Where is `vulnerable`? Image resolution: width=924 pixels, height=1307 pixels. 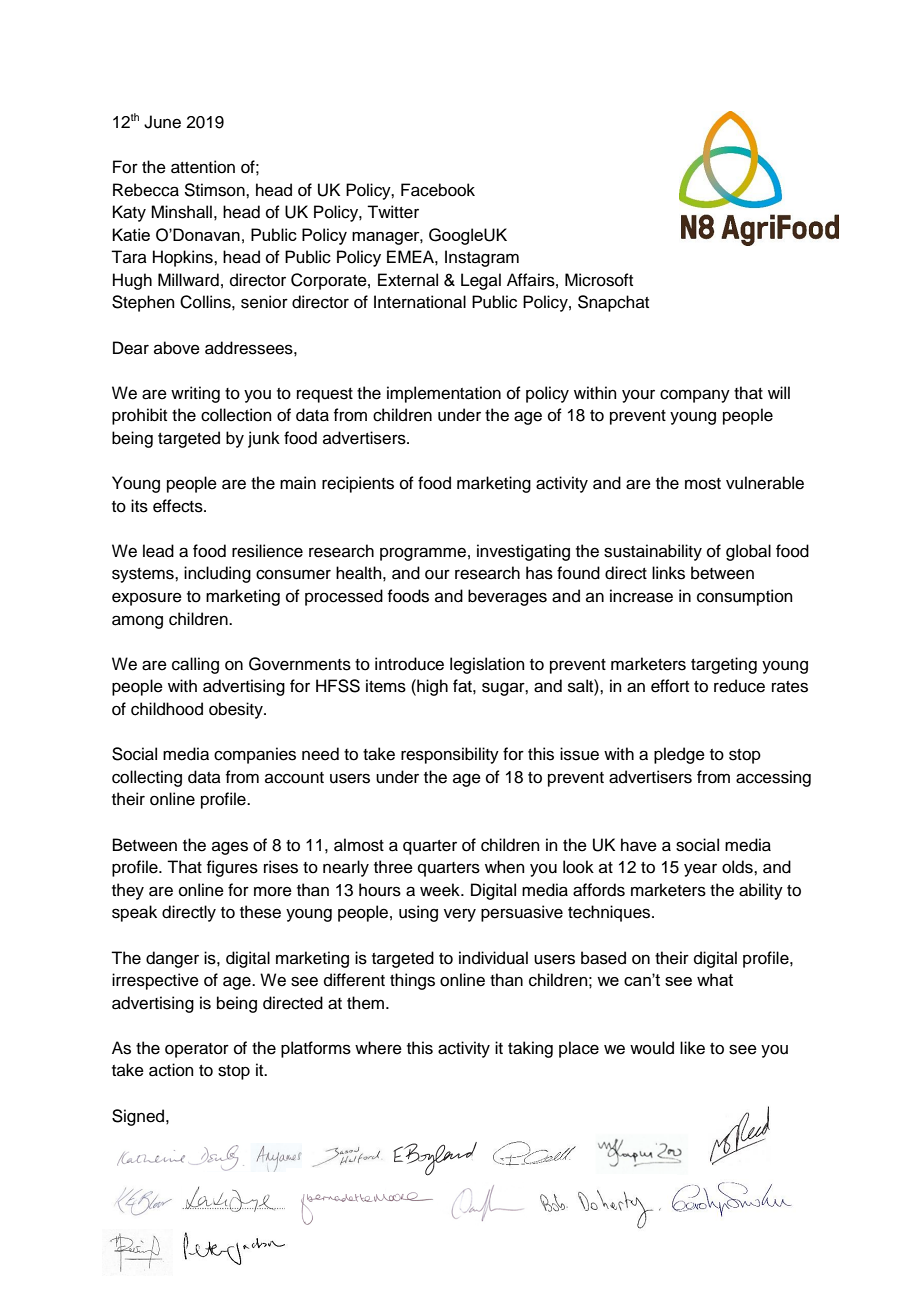
vulnerable is located at coordinates (765, 483).
